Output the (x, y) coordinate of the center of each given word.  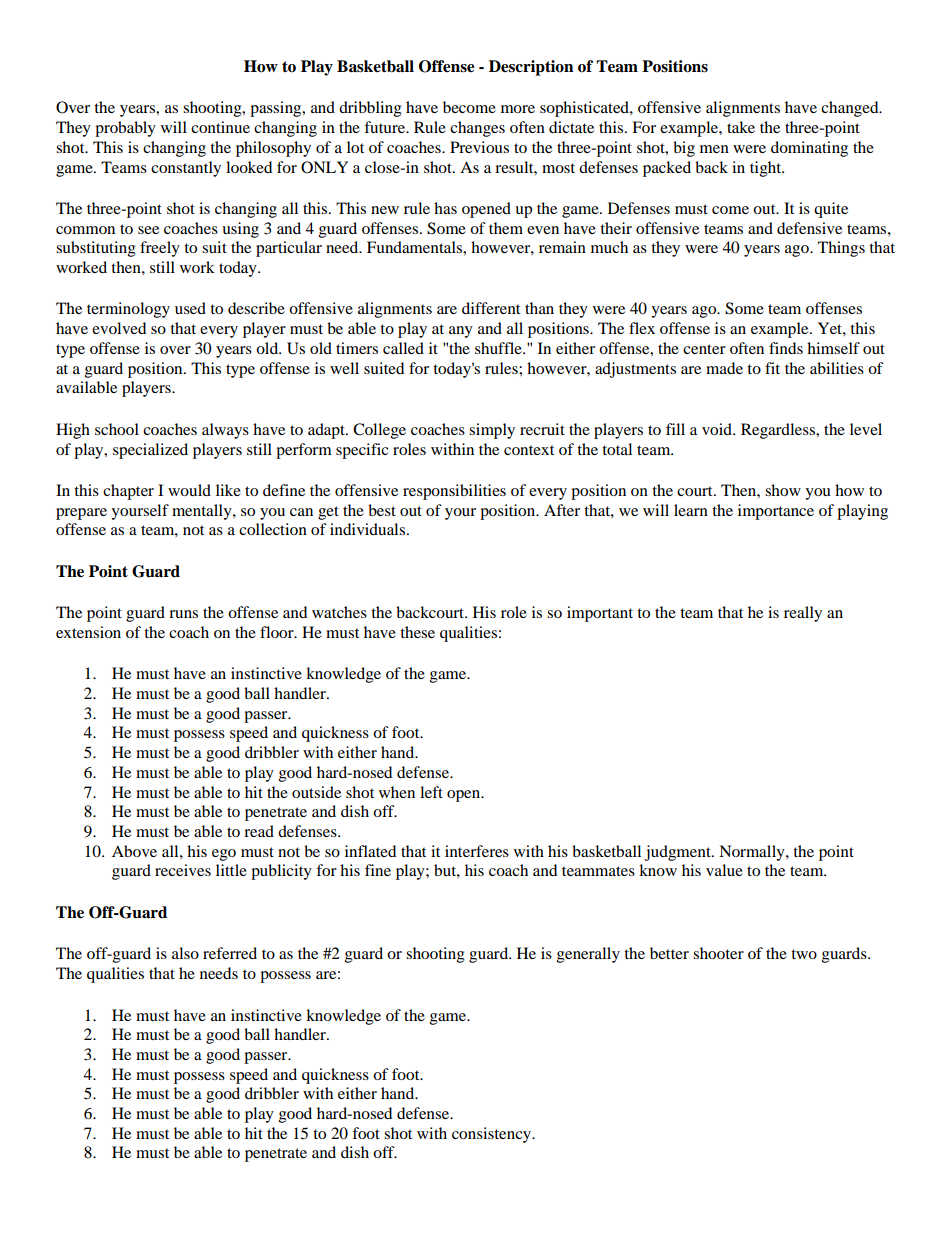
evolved (119, 328)
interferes (477, 851)
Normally (753, 853)
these (417, 632)
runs (183, 614)
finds (786, 348)
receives (183, 870)
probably (125, 129)
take (741, 127)
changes (477, 129)
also (185, 953)
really (803, 614)
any (461, 332)
